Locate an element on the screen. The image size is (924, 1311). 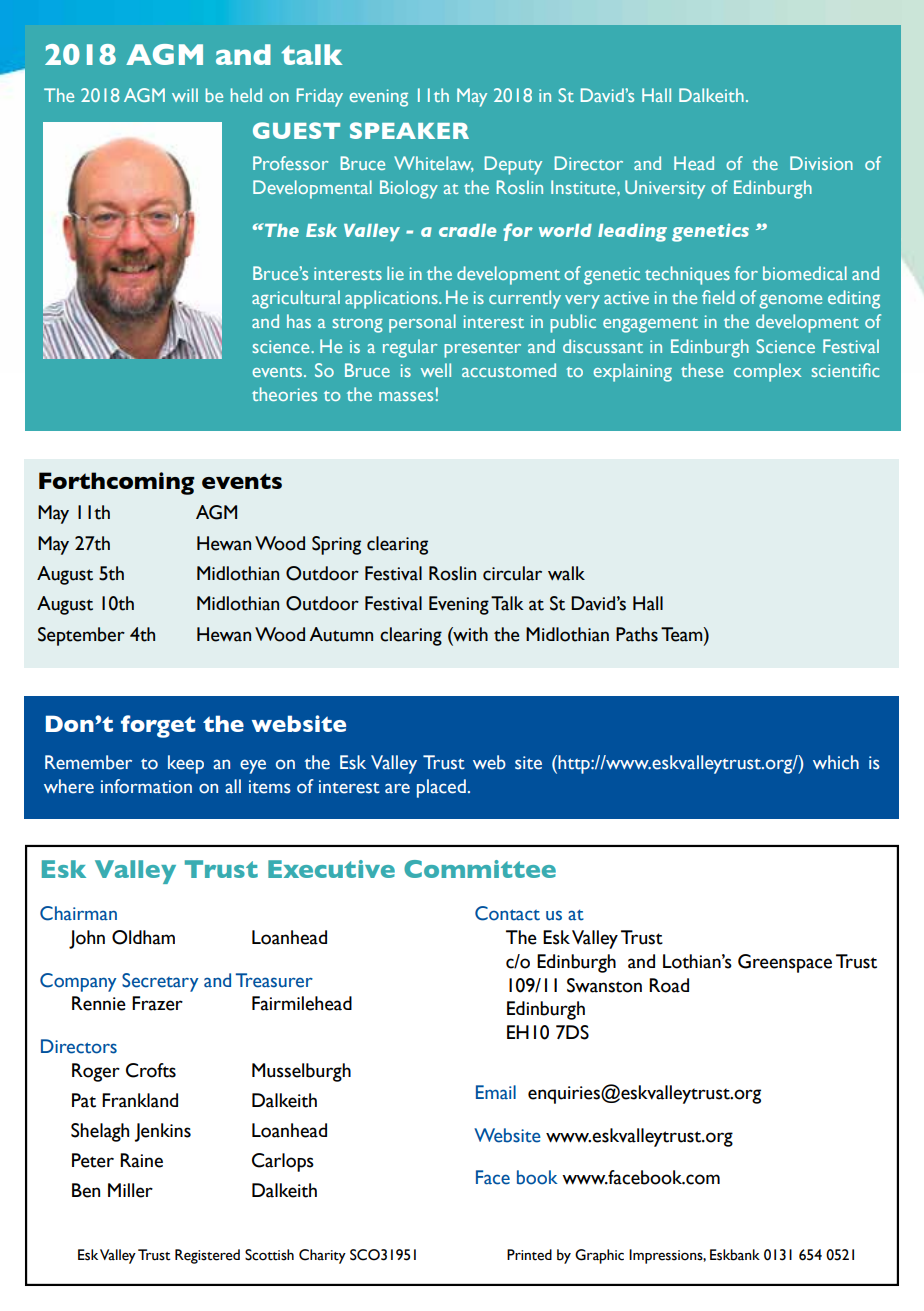
SPEAKER is located at coordinates (409, 130).
